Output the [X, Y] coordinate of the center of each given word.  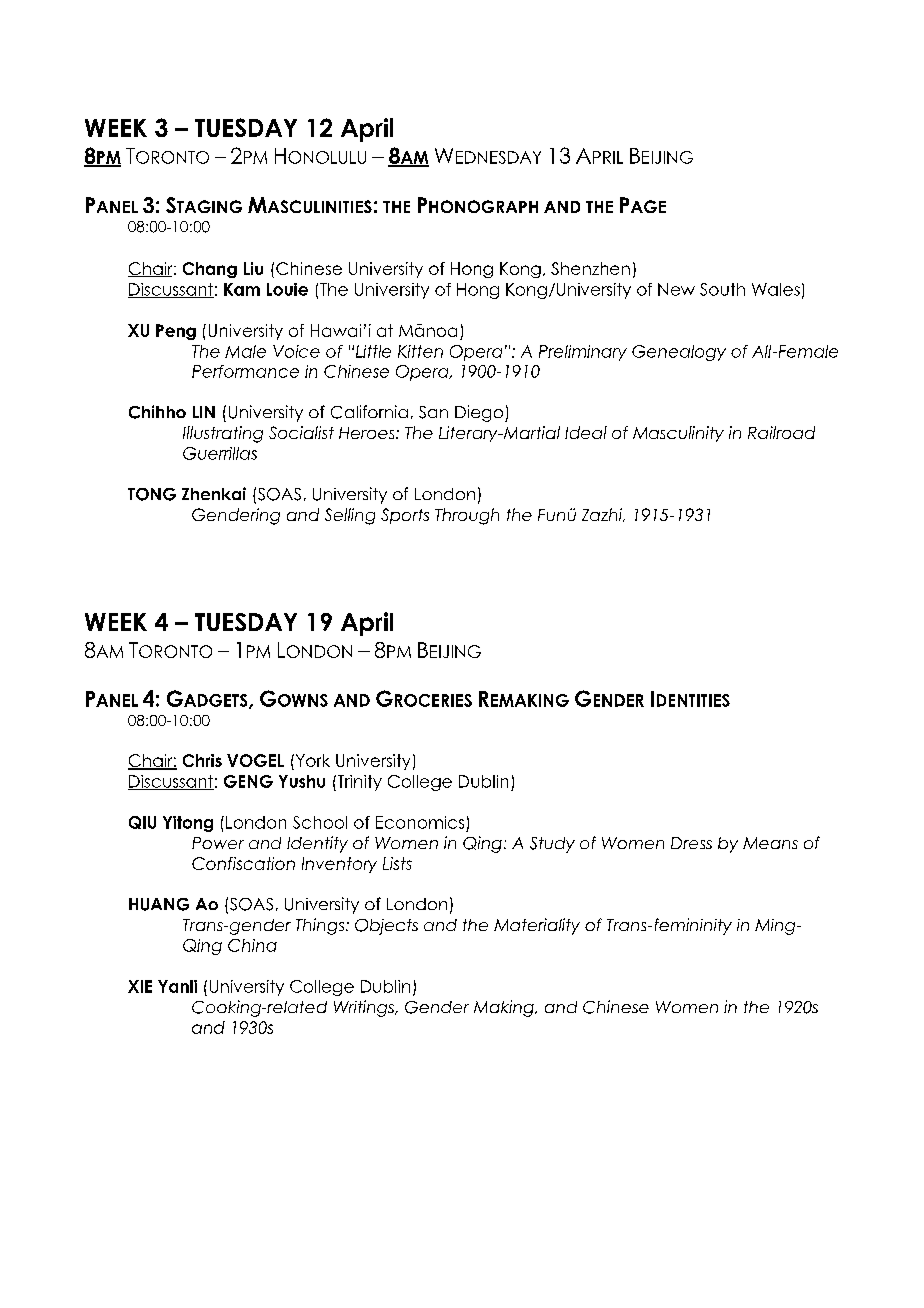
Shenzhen [590, 268]
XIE [140, 986]
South [722, 289]
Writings [365, 1008]
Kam [242, 289]
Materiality [537, 926]
